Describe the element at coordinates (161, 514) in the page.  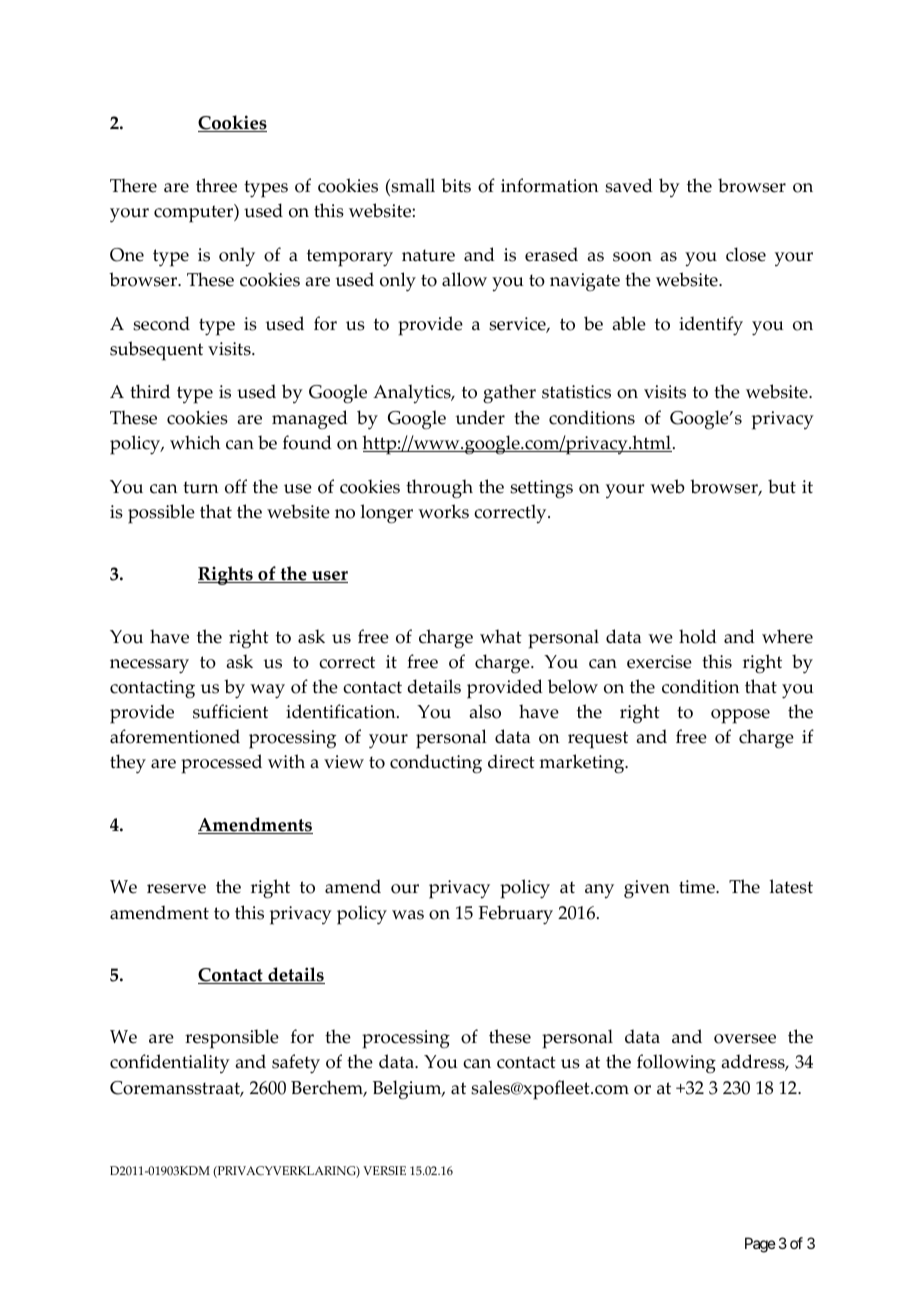
I see `possible` at that location.
